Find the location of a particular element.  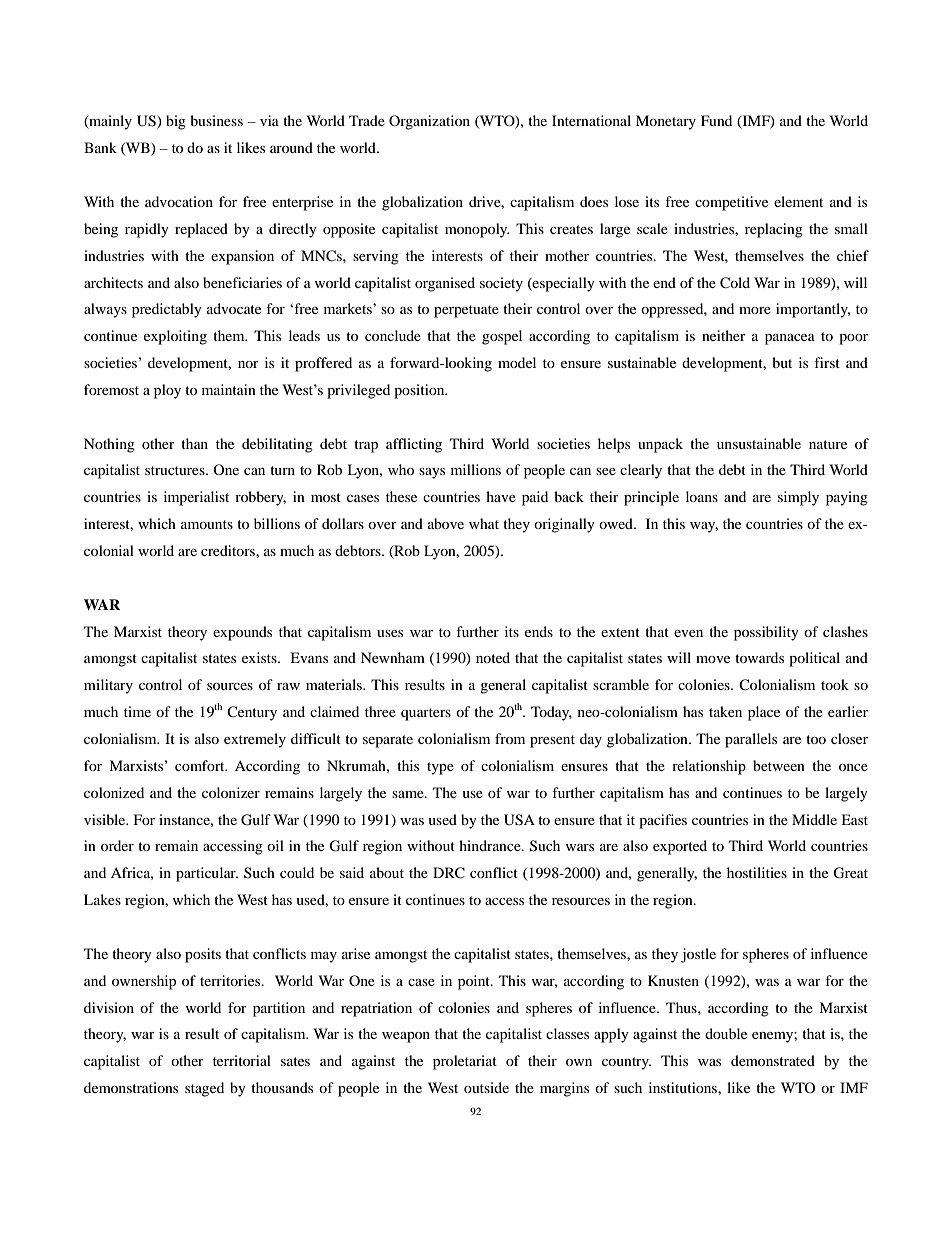

big is located at coordinates (176, 122).
